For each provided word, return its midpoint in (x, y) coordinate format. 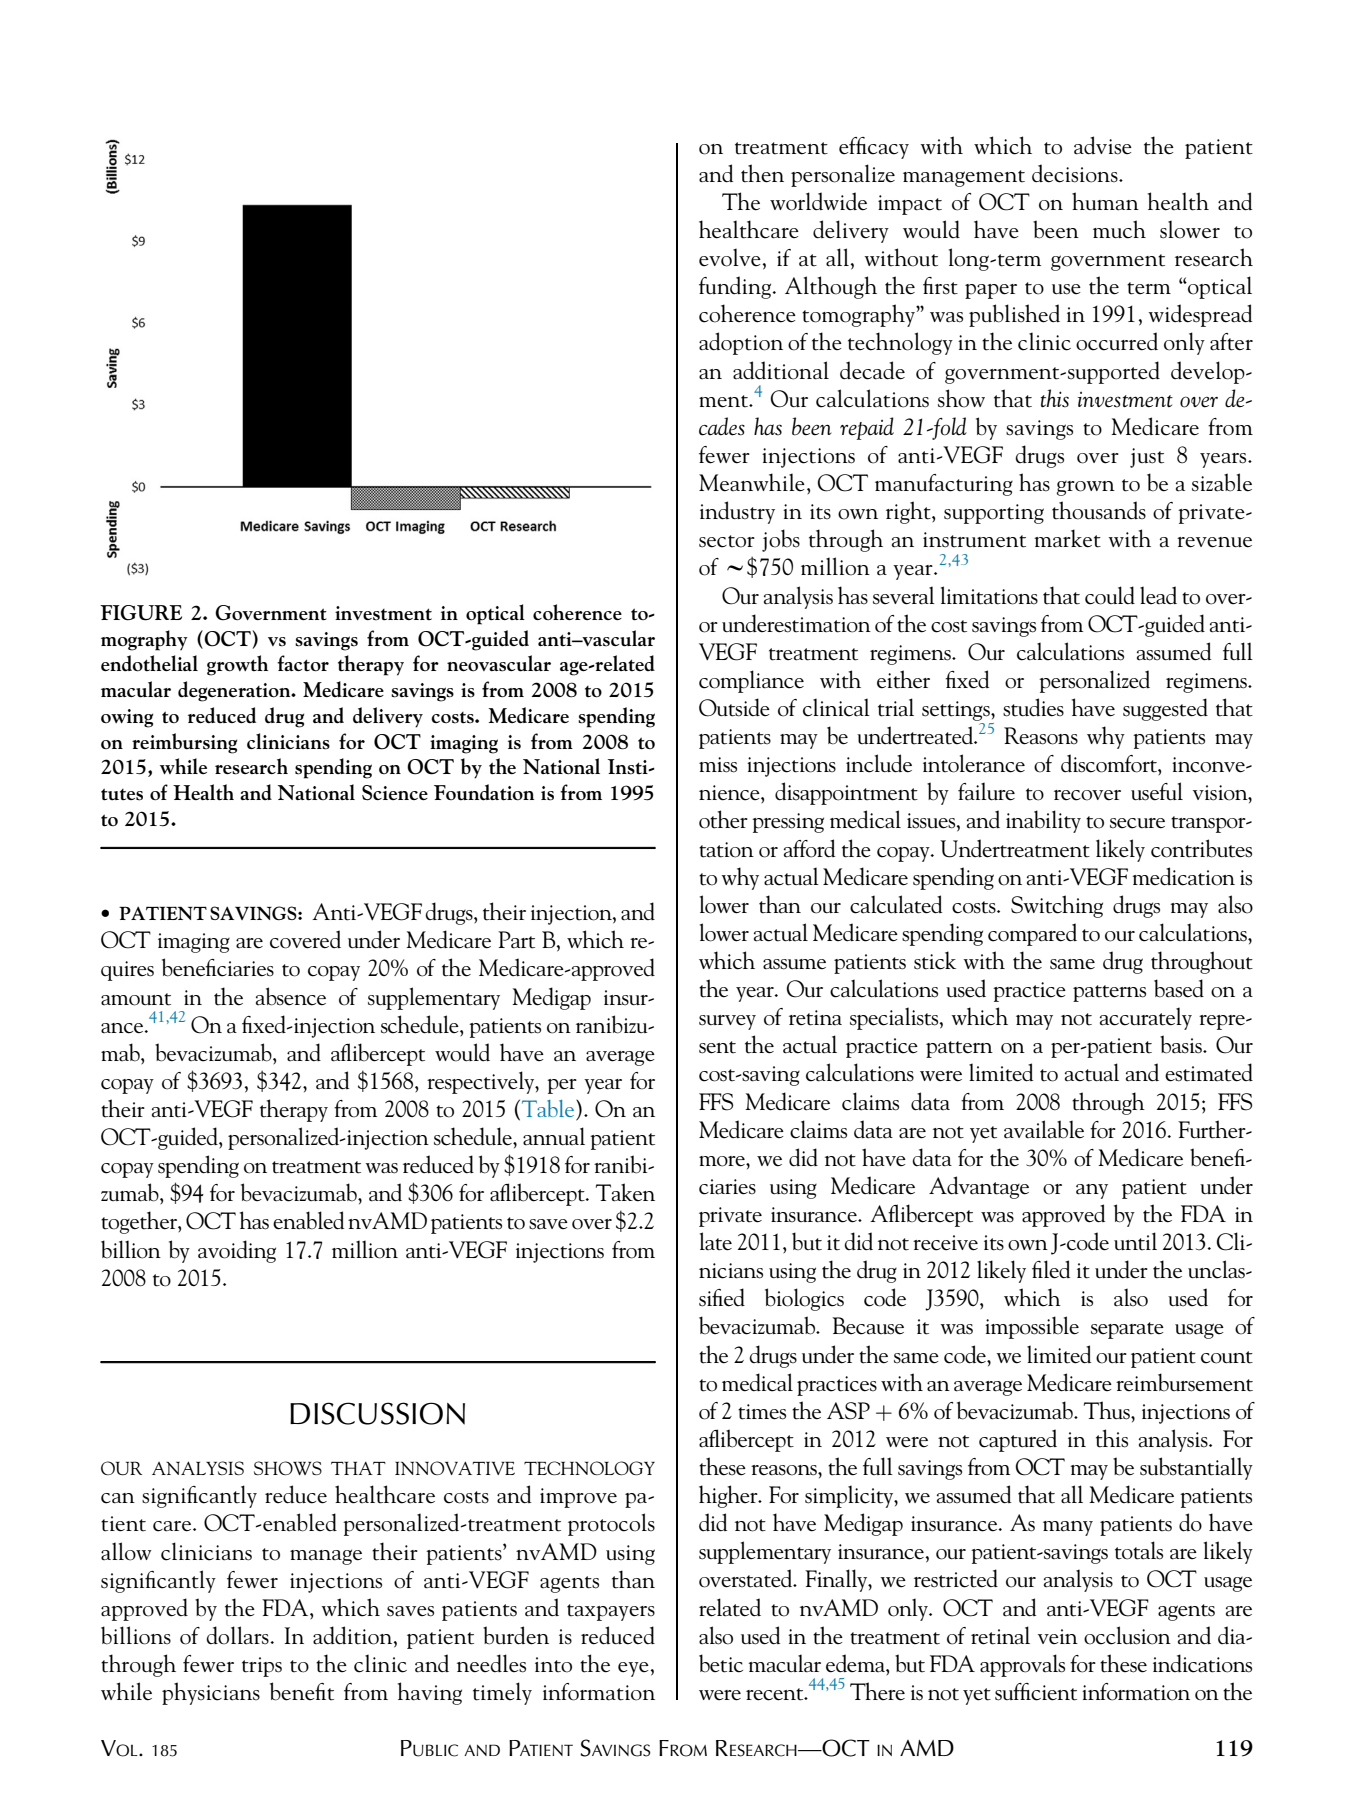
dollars (238, 1635)
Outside (734, 707)
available (1044, 1129)
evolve (730, 257)
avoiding (237, 1251)
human (1105, 201)
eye (633, 1669)
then (762, 173)
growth (237, 665)
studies (1033, 707)
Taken (625, 1192)
